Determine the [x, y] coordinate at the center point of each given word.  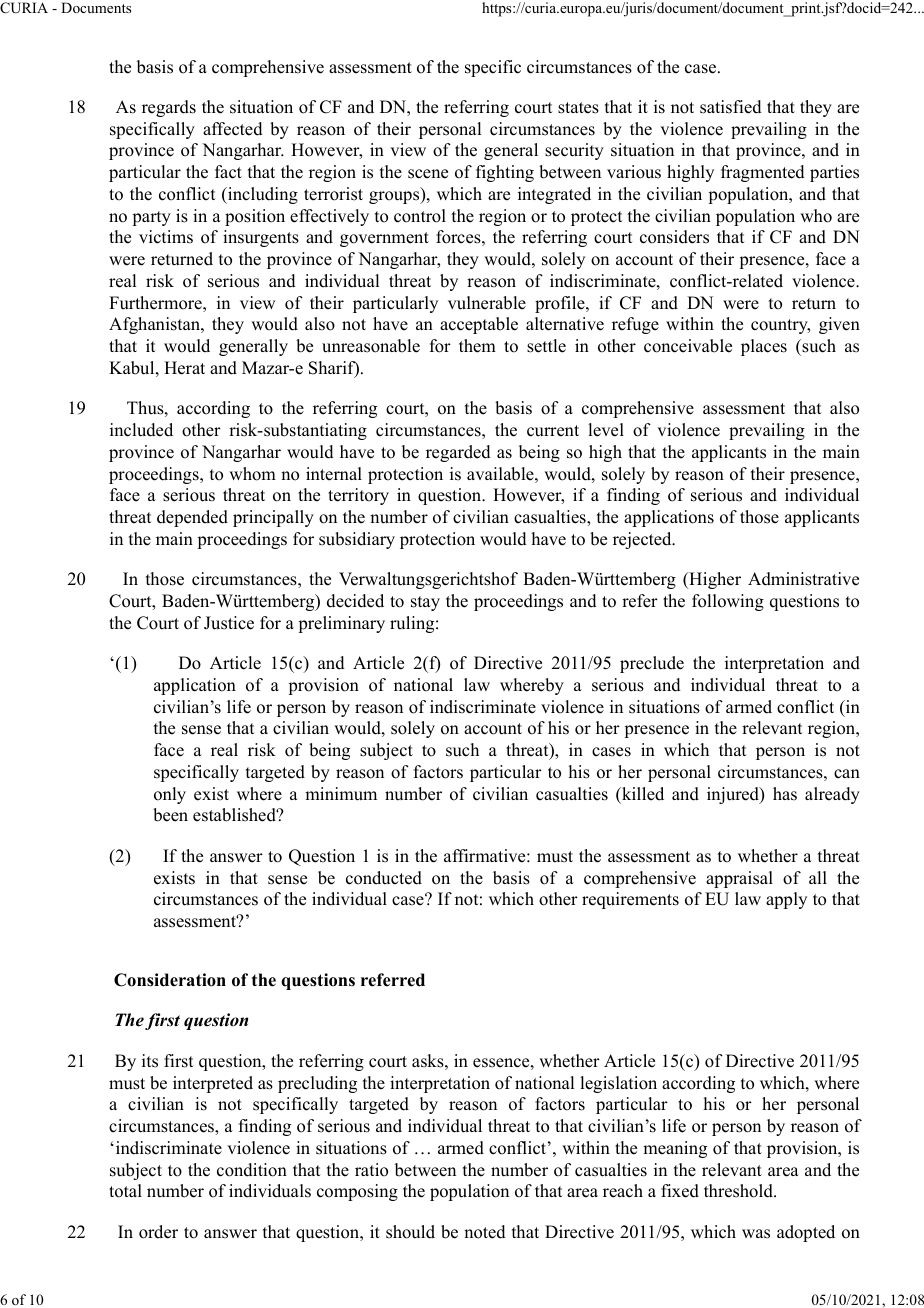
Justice [229, 623]
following [728, 602]
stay [425, 603]
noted [485, 1232]
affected [233, 129]
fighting [505, 173]
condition [252, 1170]
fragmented [763, 173]
